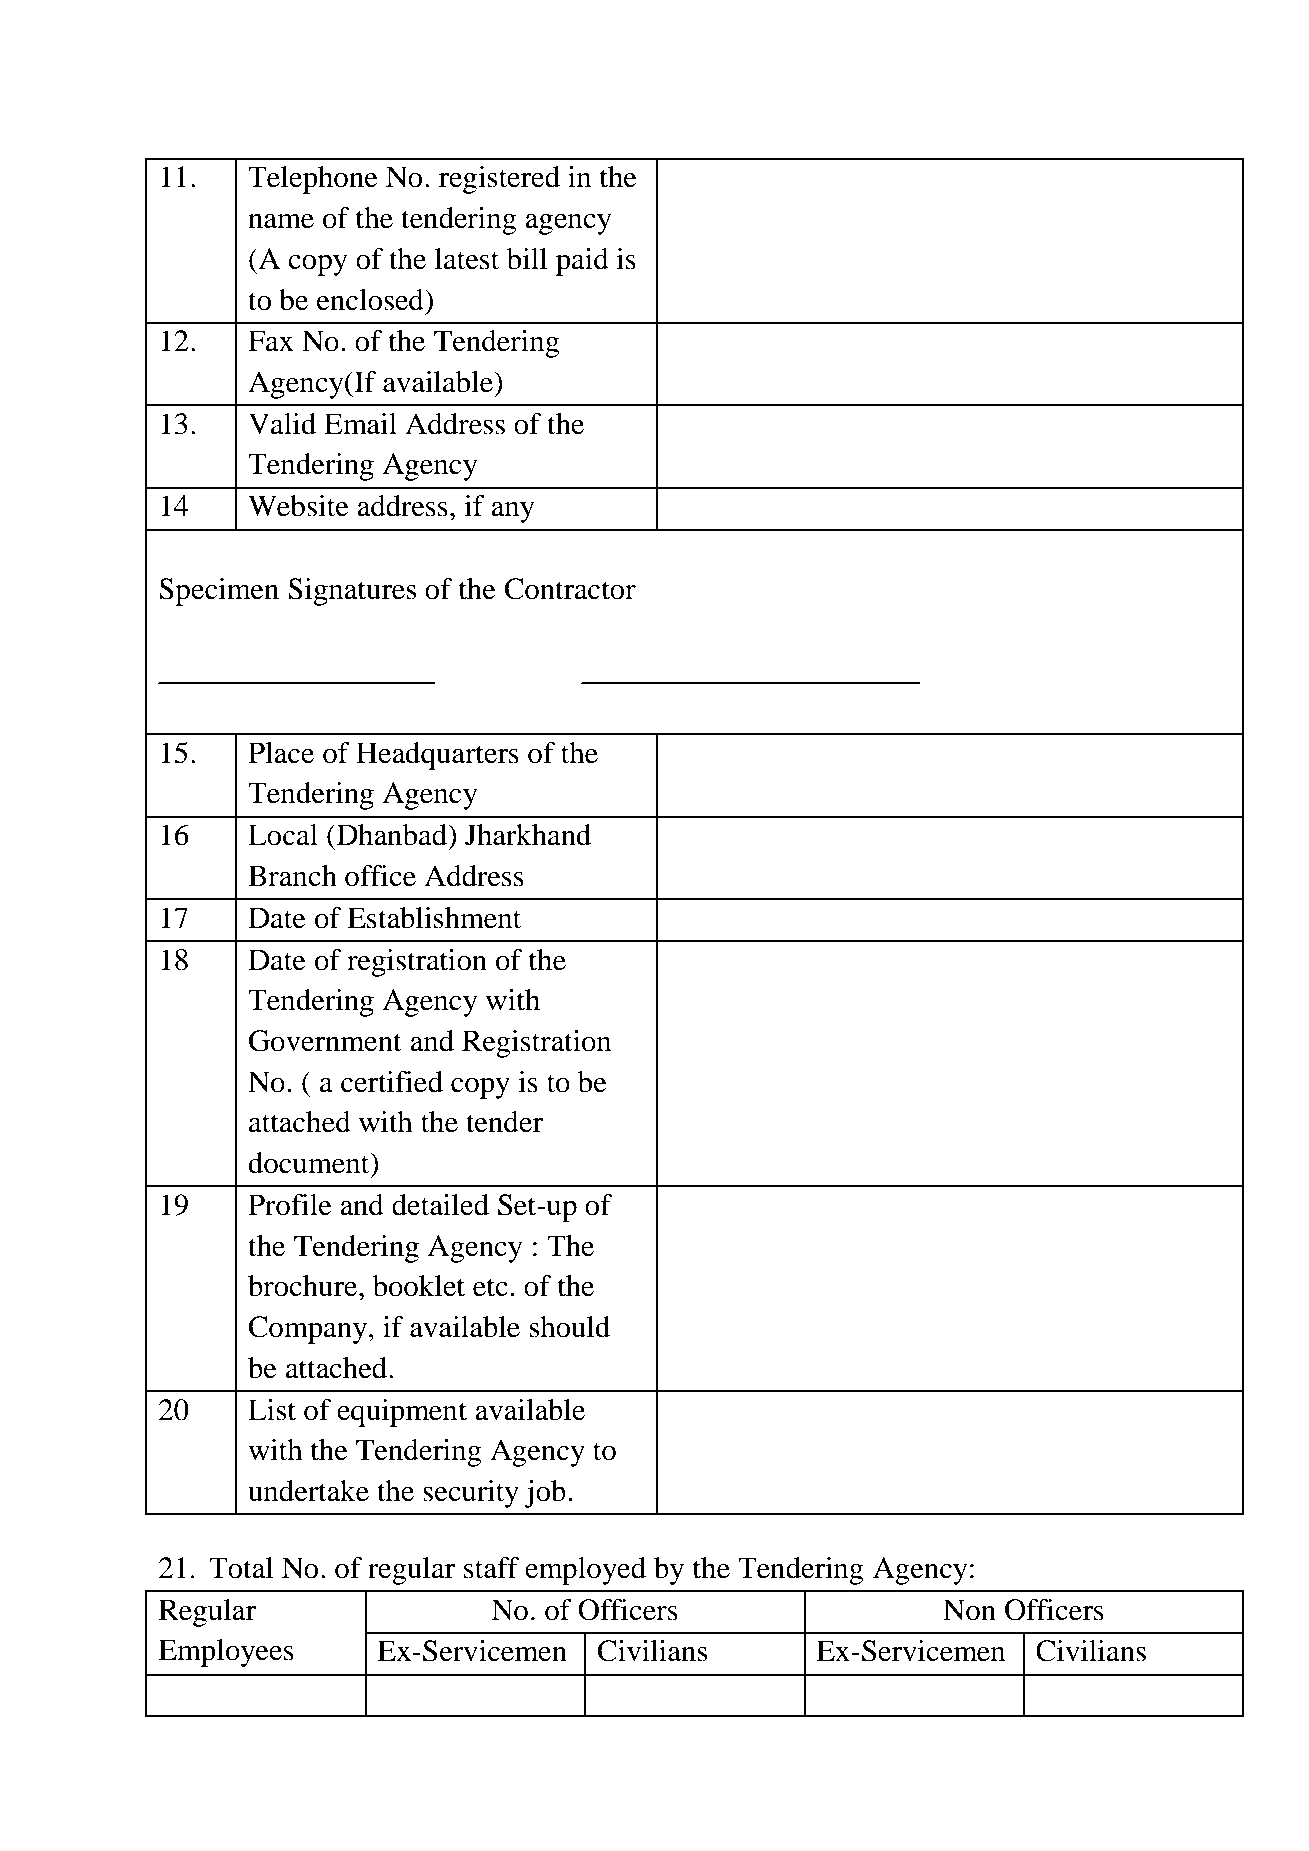  Describe the element at coordinates (528, 835) in the image. I see `Jharkhand` at that location.
